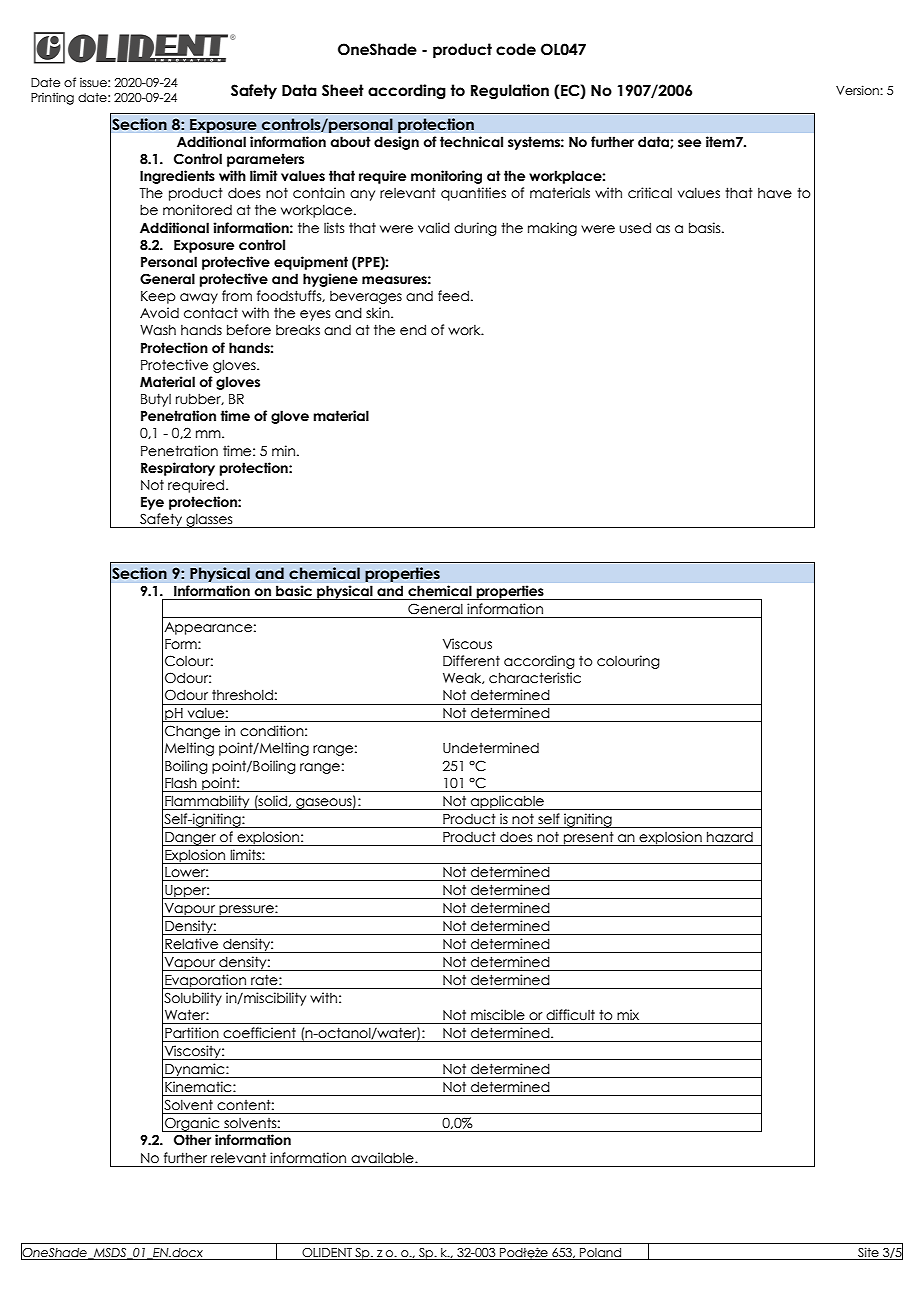  What do you see at coordinates (510, 91) in the page?
I see `Regulation` at bounding box center [510, 91].
